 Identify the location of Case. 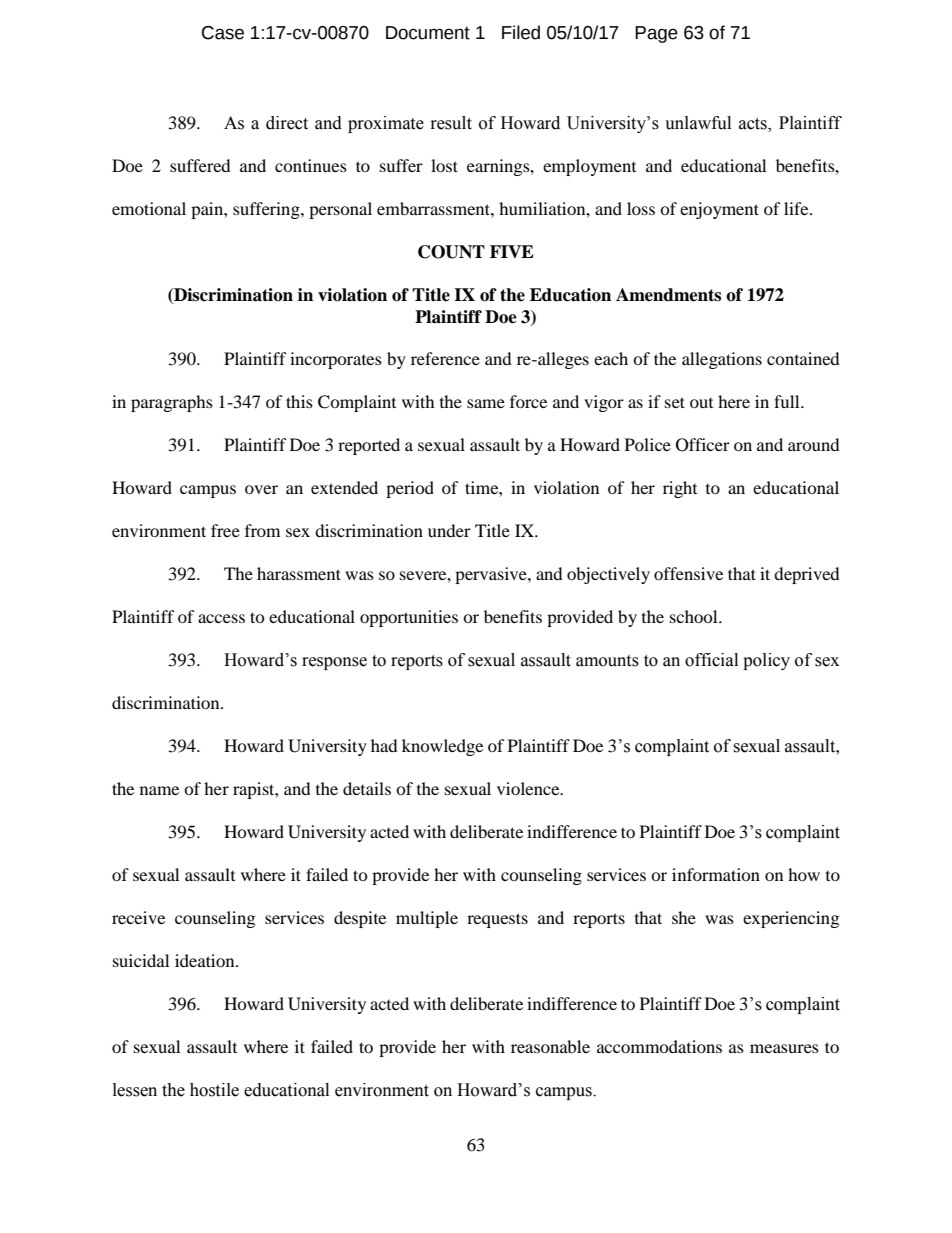
(223, 33).
